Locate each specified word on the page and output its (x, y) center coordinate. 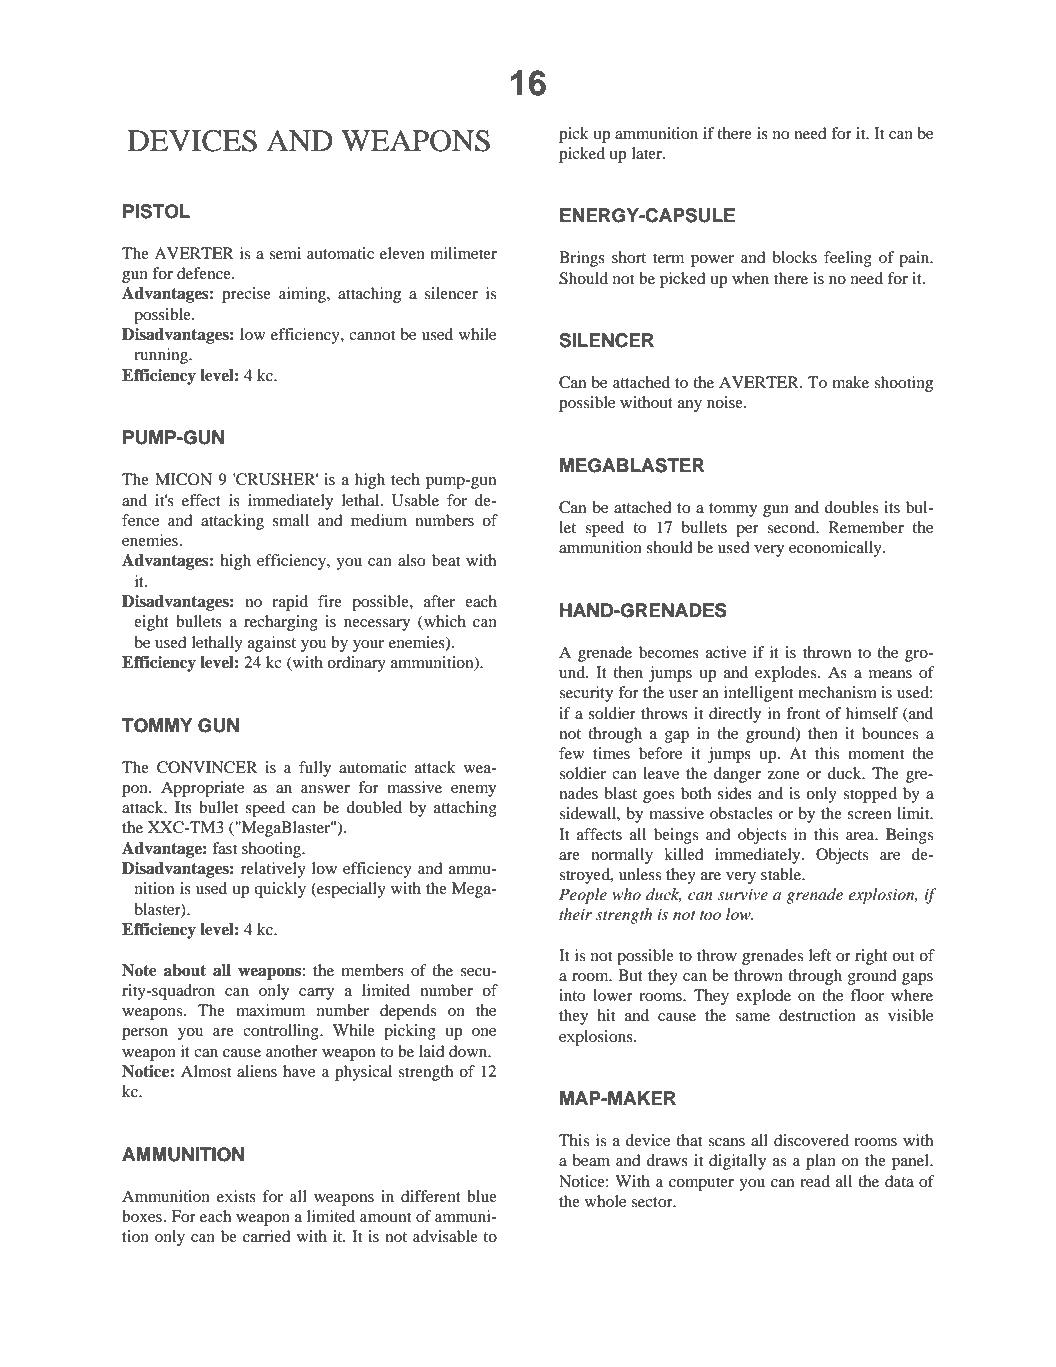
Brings (582, 259)
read (815, 1181)
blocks (795, 257)
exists (236, 1196)
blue (482, 1196)
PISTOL (156, 211)
